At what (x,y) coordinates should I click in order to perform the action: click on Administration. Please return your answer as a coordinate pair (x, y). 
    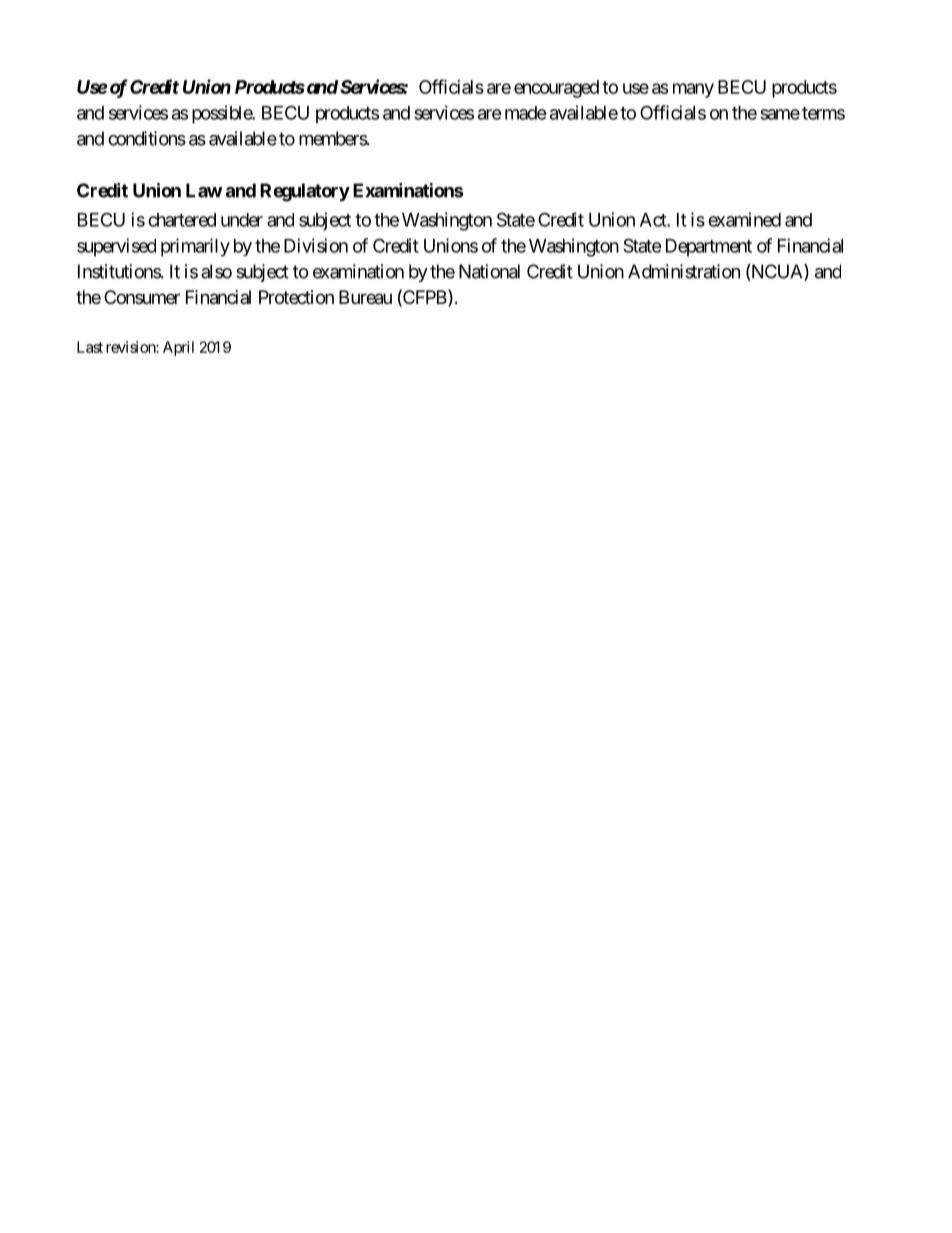
    Looking at the image, I should click on (684, 271).
